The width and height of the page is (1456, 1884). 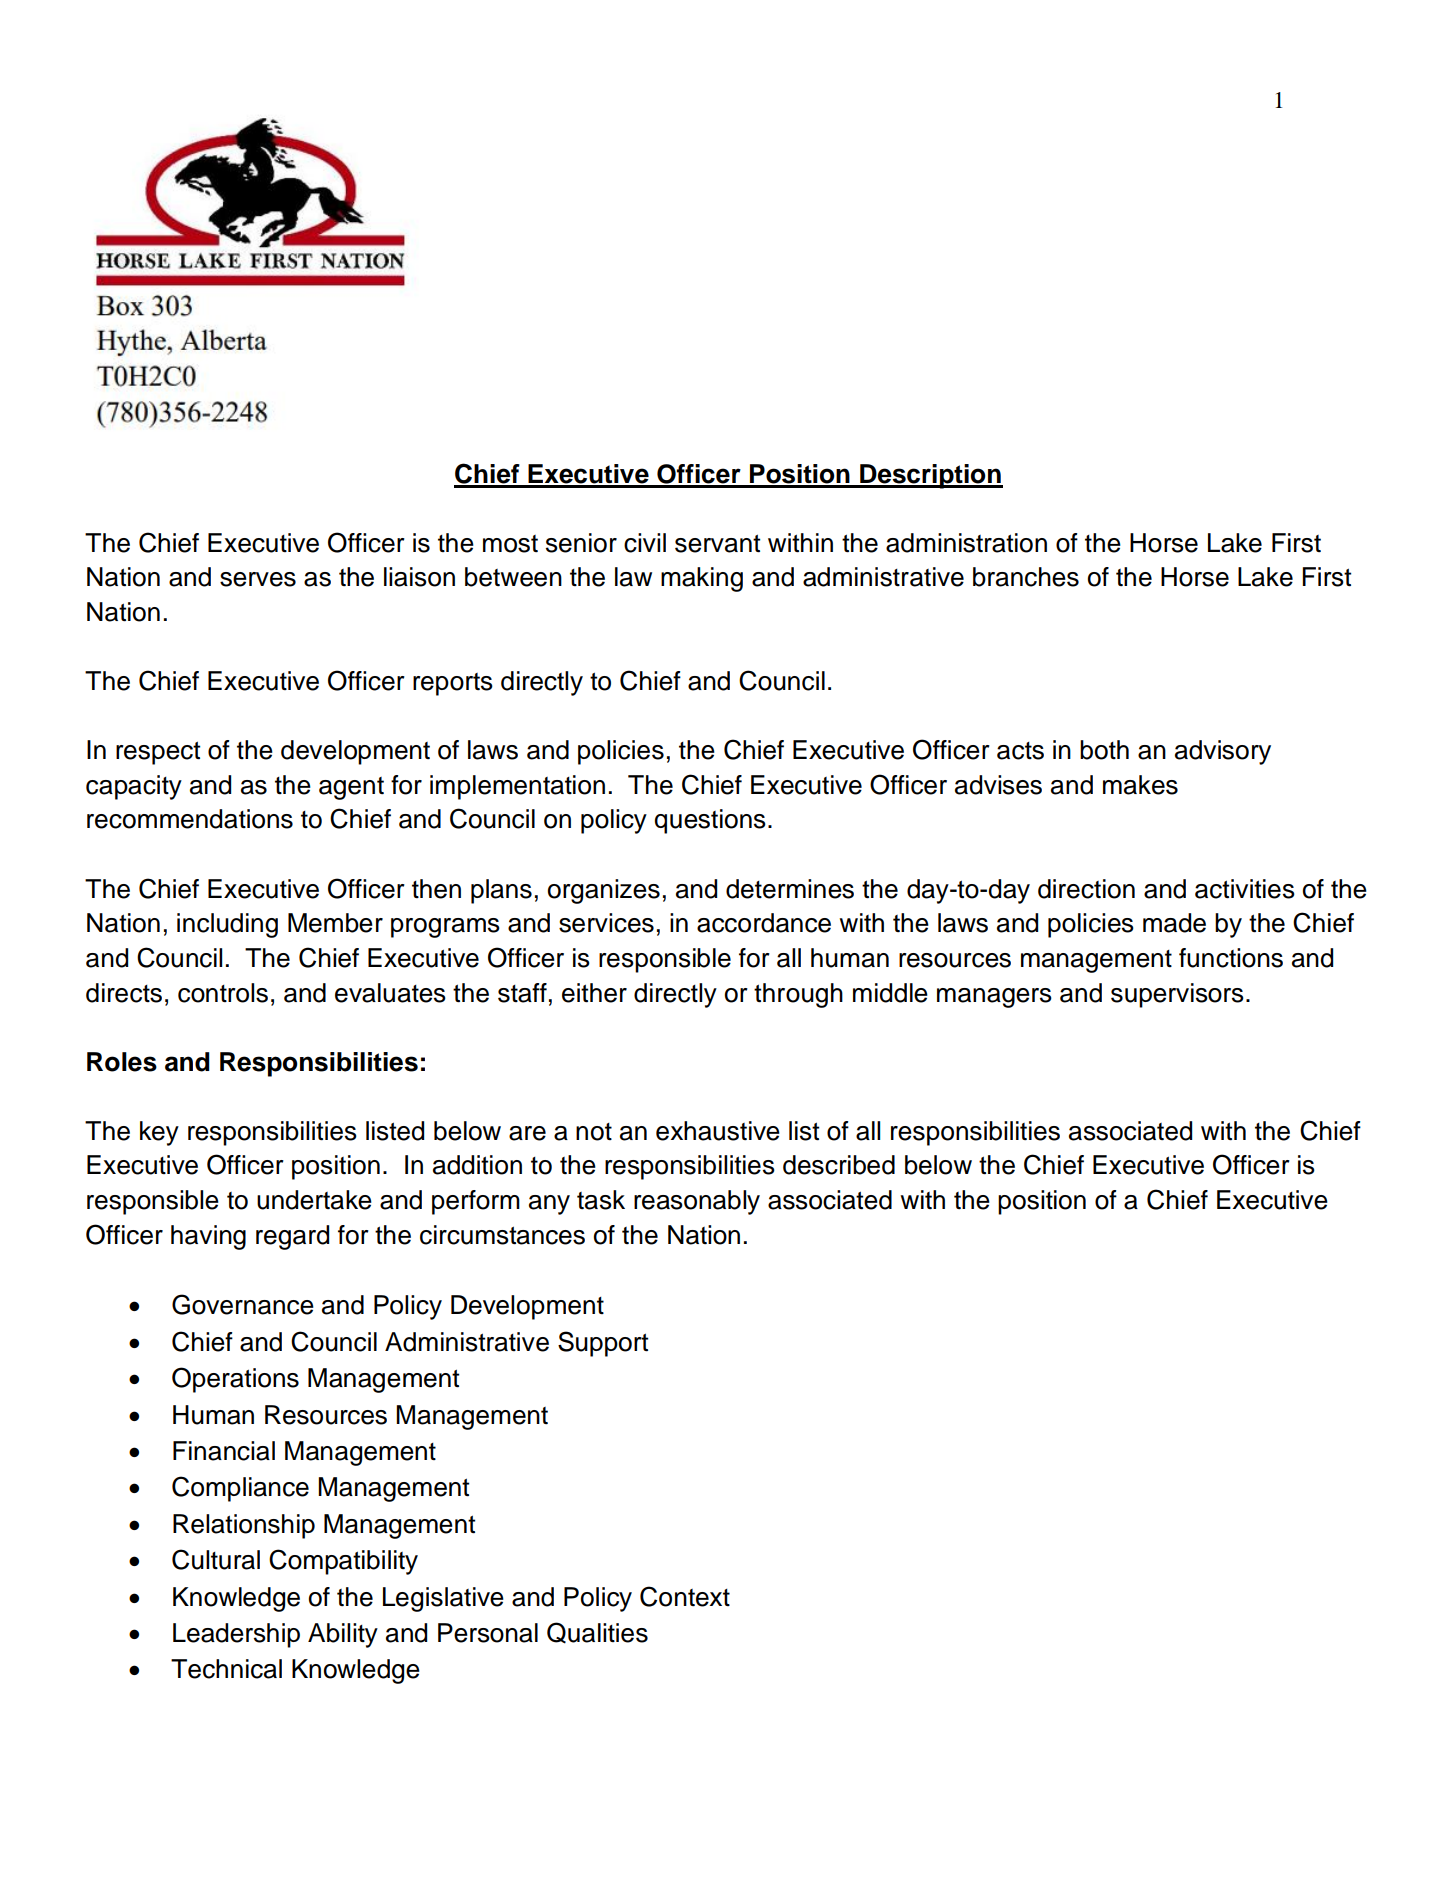 What do you see at coordinates (122, 1062) in the page?
I see `Roles` at bounding box center [122, 1062].
